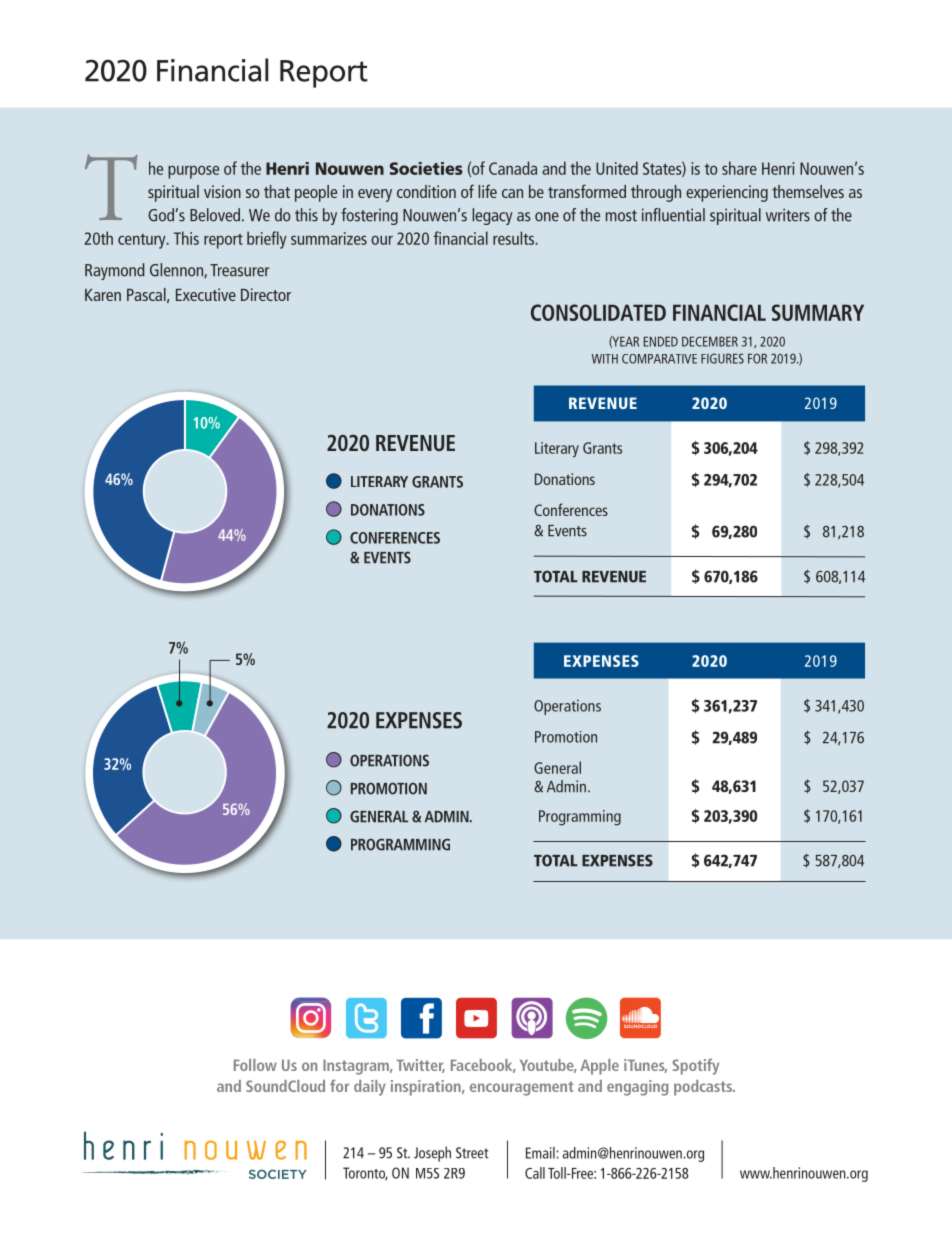 The width and height of the image is (952, 1233). Describe the element at coordinates (222, 191) in the image. I see `vision` at that location.
